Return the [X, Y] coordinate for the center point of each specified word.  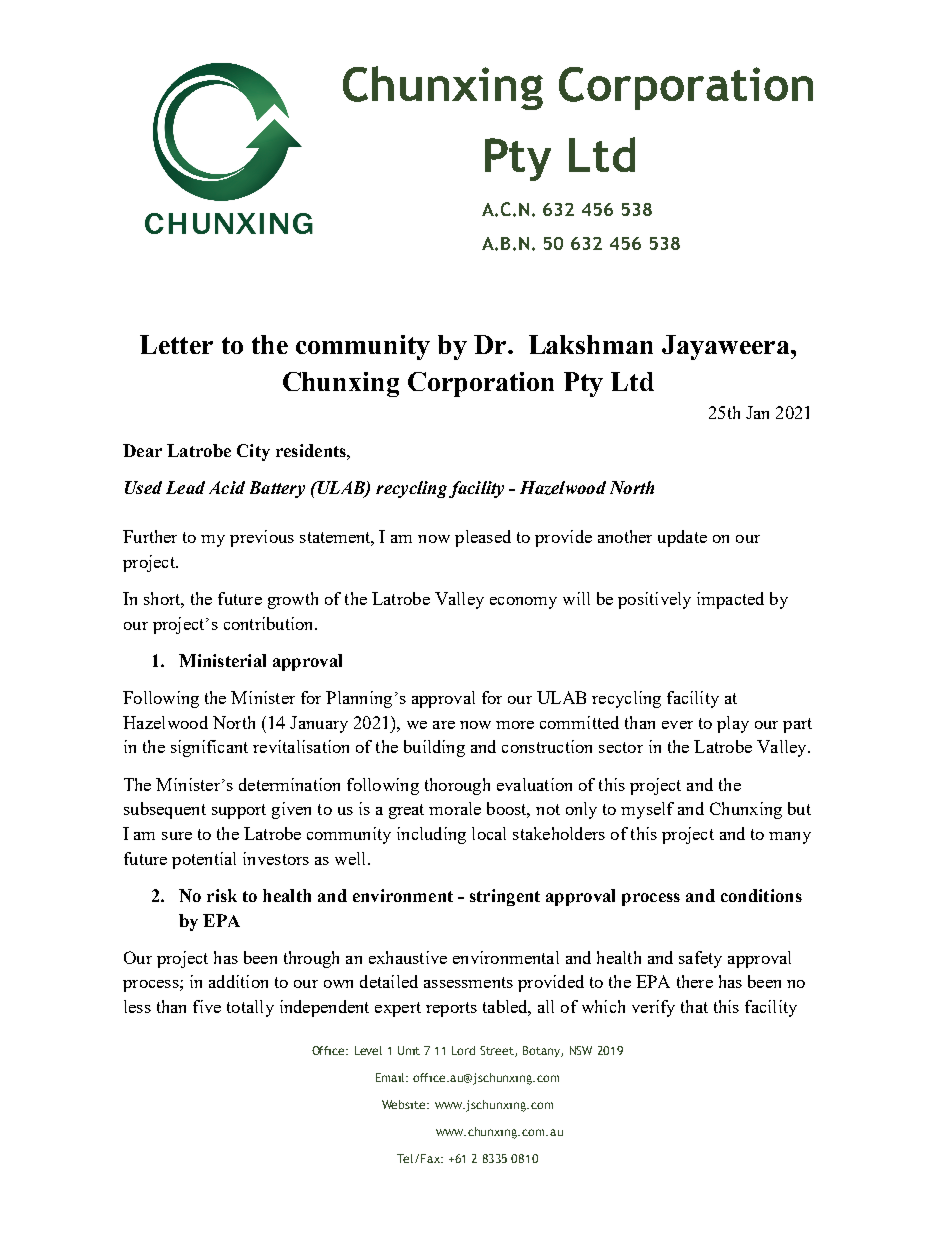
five [207, 1006]
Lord [463, 1050]
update [682, 538]
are [444, 725]
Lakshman [591, 344]
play [733, 724]
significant [209, 748]
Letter [176, 344]
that [694, 1006]
